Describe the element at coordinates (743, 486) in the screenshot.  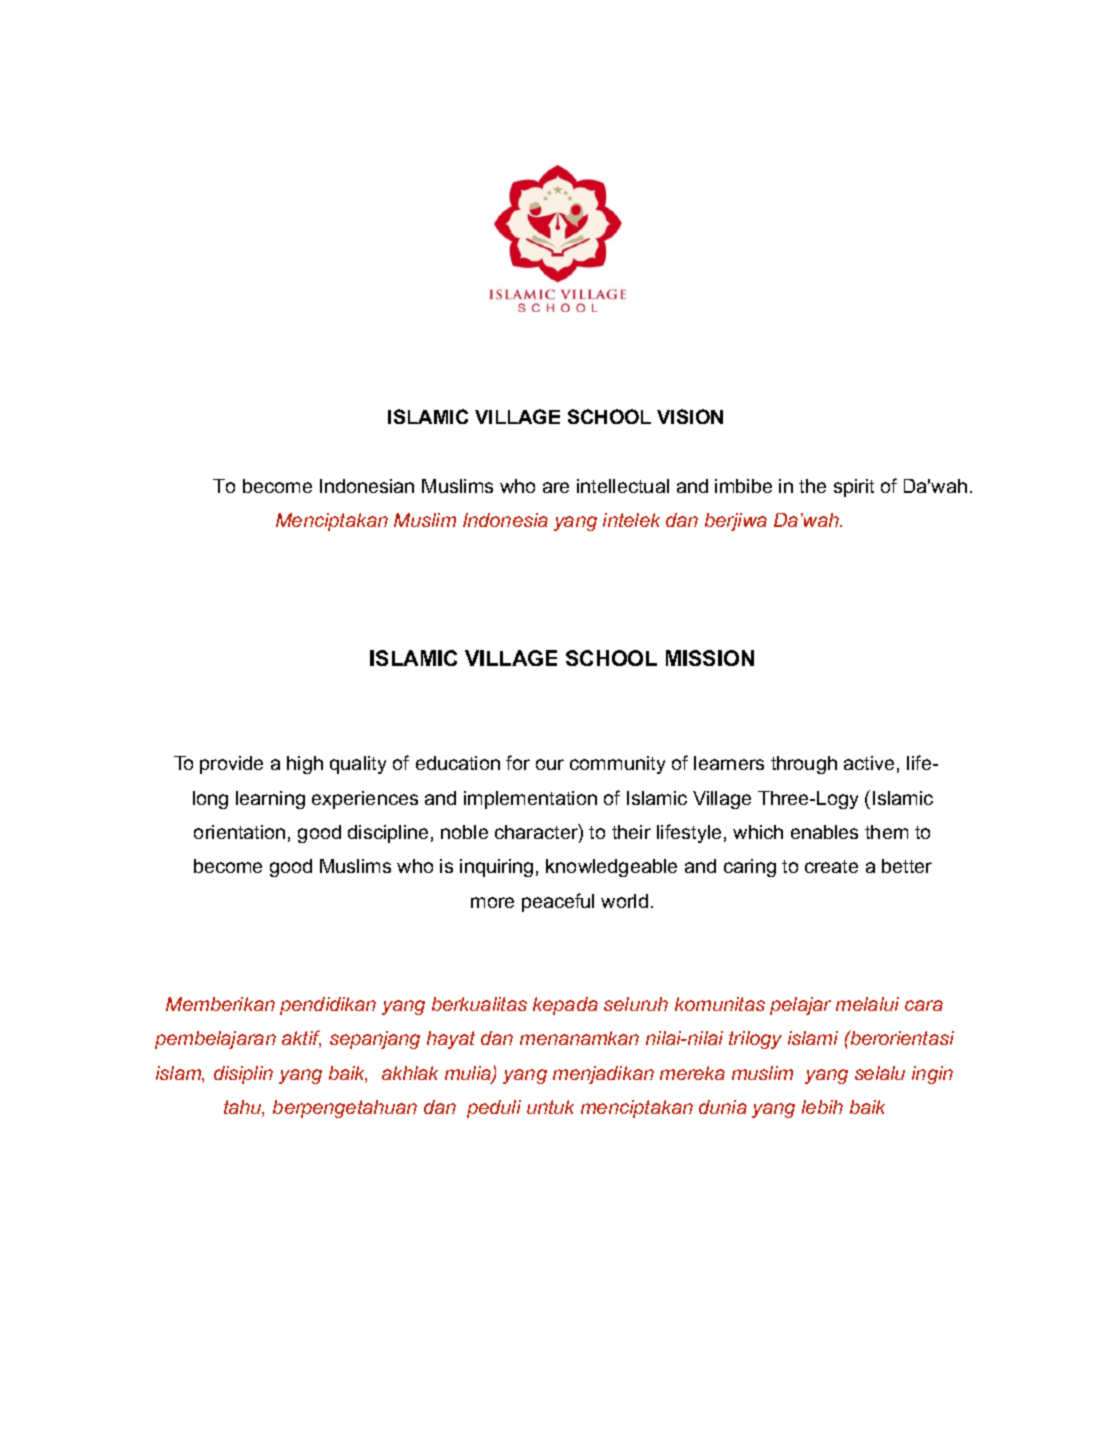
I see `imbibe` at that location.
